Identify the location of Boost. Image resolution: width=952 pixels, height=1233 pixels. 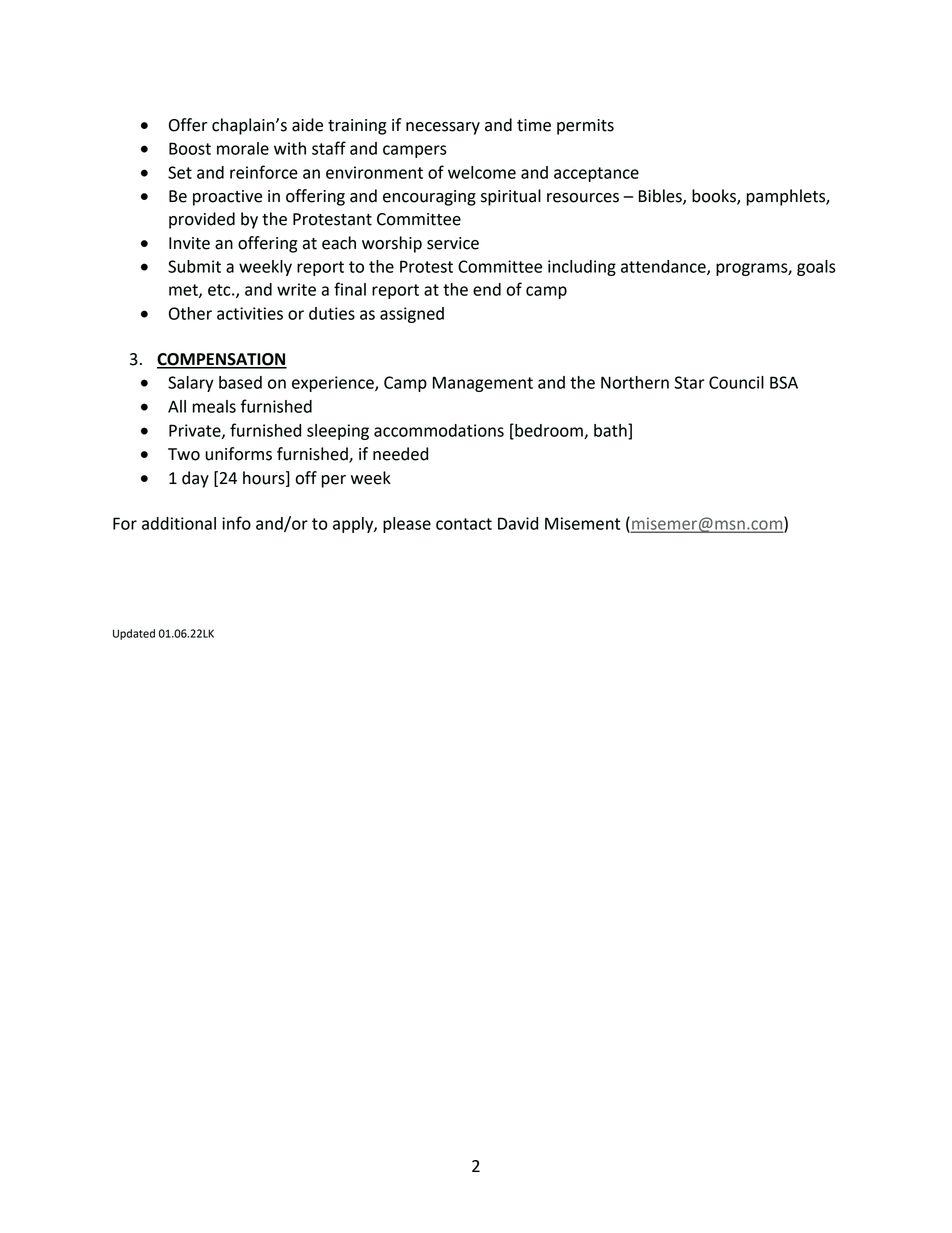
(190, 148).
